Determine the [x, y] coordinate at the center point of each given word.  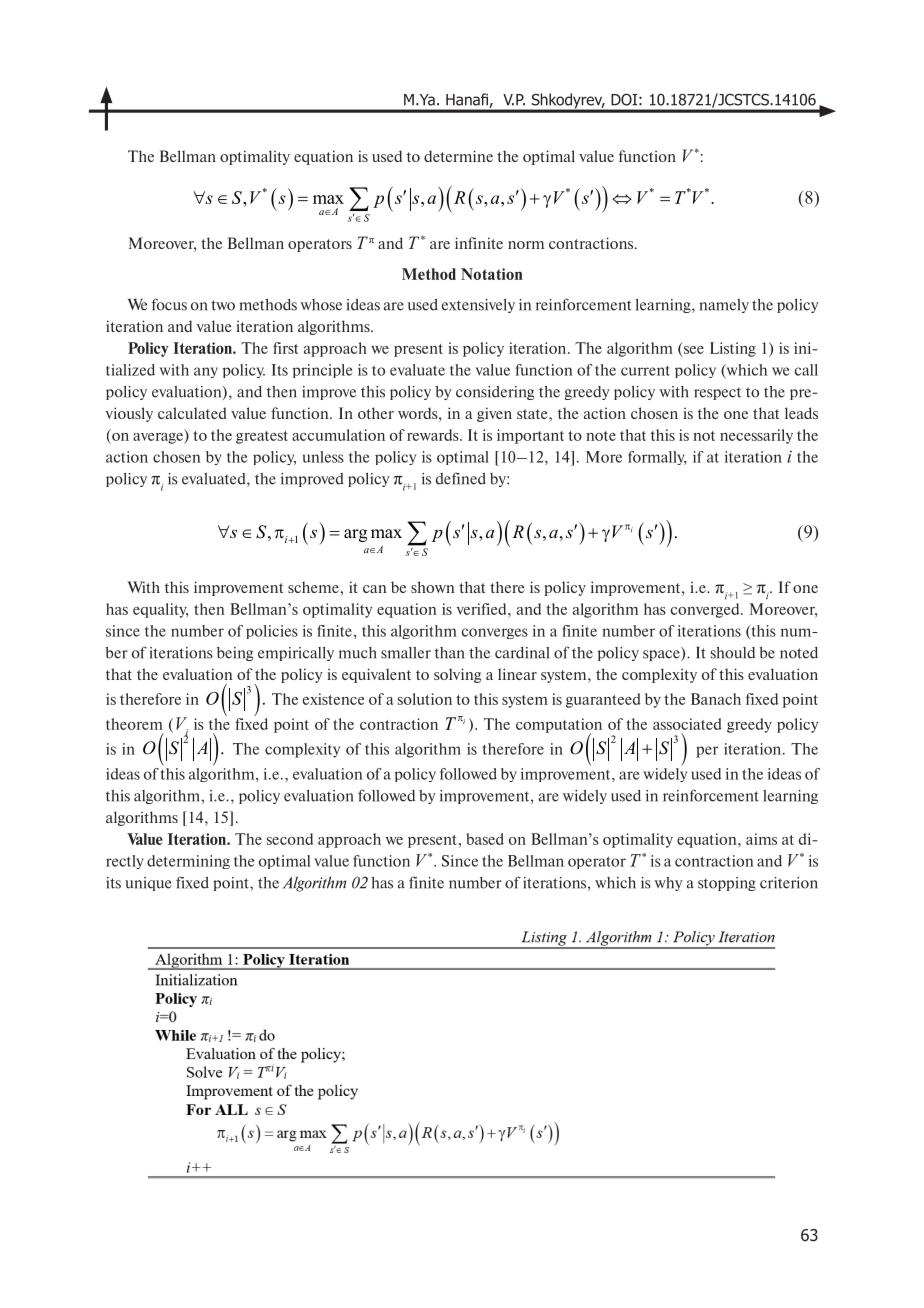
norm [526, 245]
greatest [262, 437]
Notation [492, 274]
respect [717, 393]
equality [160, 610]
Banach [716, 699]
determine [458, 156]
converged [706, 610]
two [223, 305]
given [494, 414]
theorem [134, 724]
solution [425, 699]
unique [148, 884]
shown [433, 587]
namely [724, 306]
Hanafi [468, 100]
